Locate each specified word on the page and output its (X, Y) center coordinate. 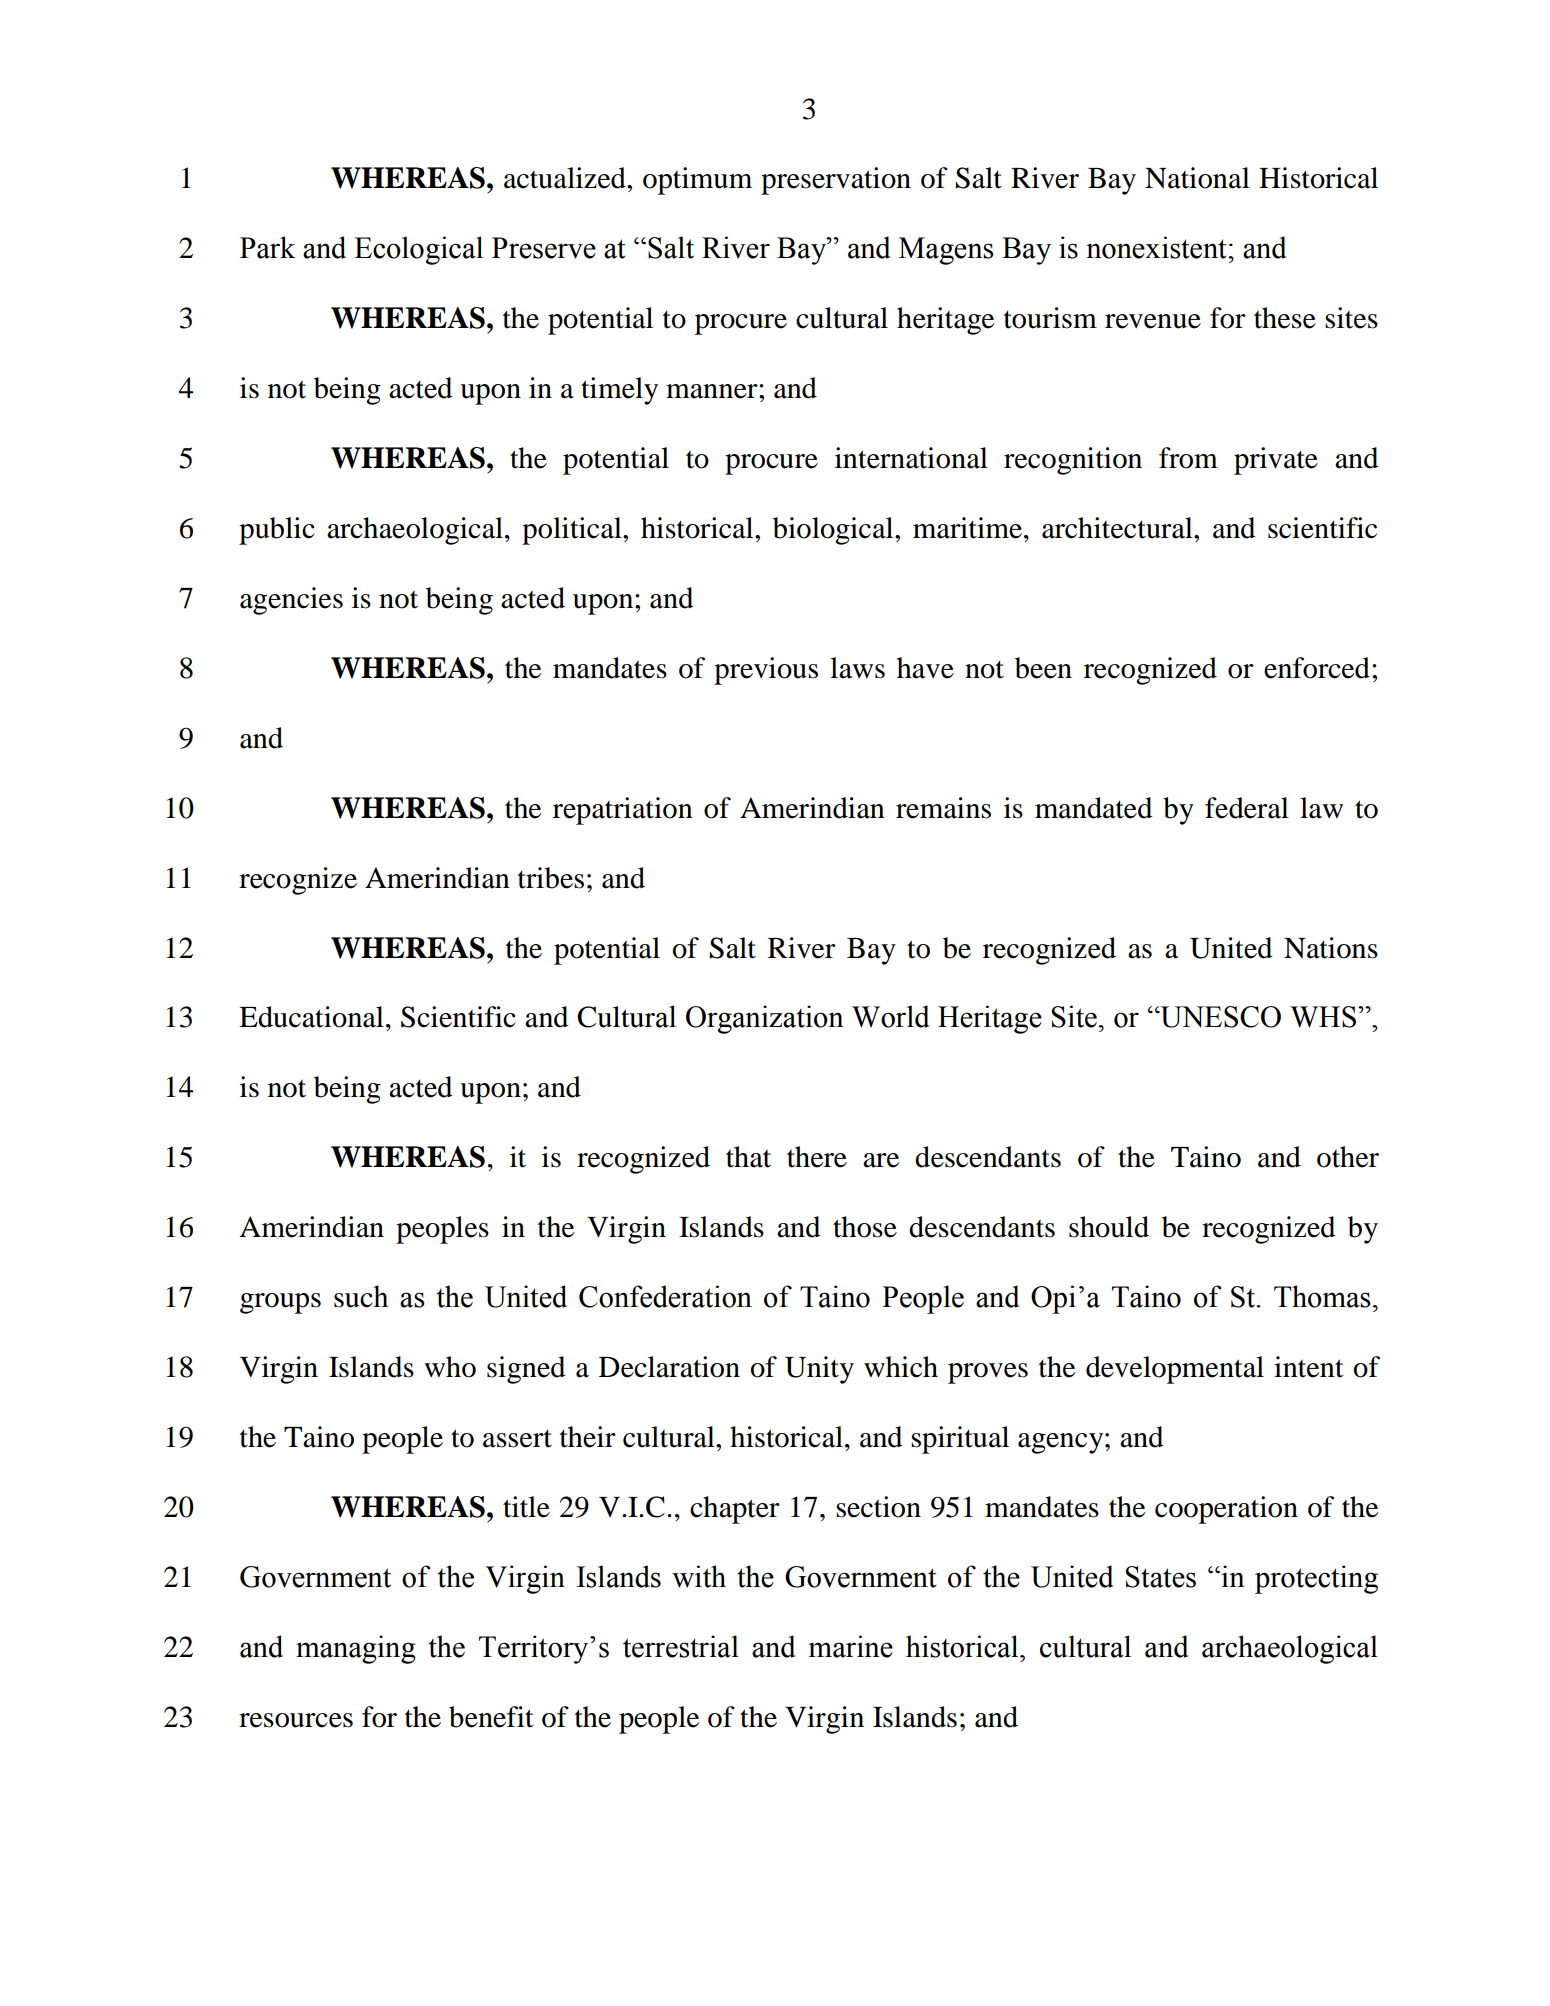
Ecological (418, 250)
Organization (765, 1019)
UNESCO (1219, 1017)
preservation (836, 181)
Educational (311, 1017)
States (1160, 1577)
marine (850, 1646)
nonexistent (1157, 247)
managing (356, 1649)
